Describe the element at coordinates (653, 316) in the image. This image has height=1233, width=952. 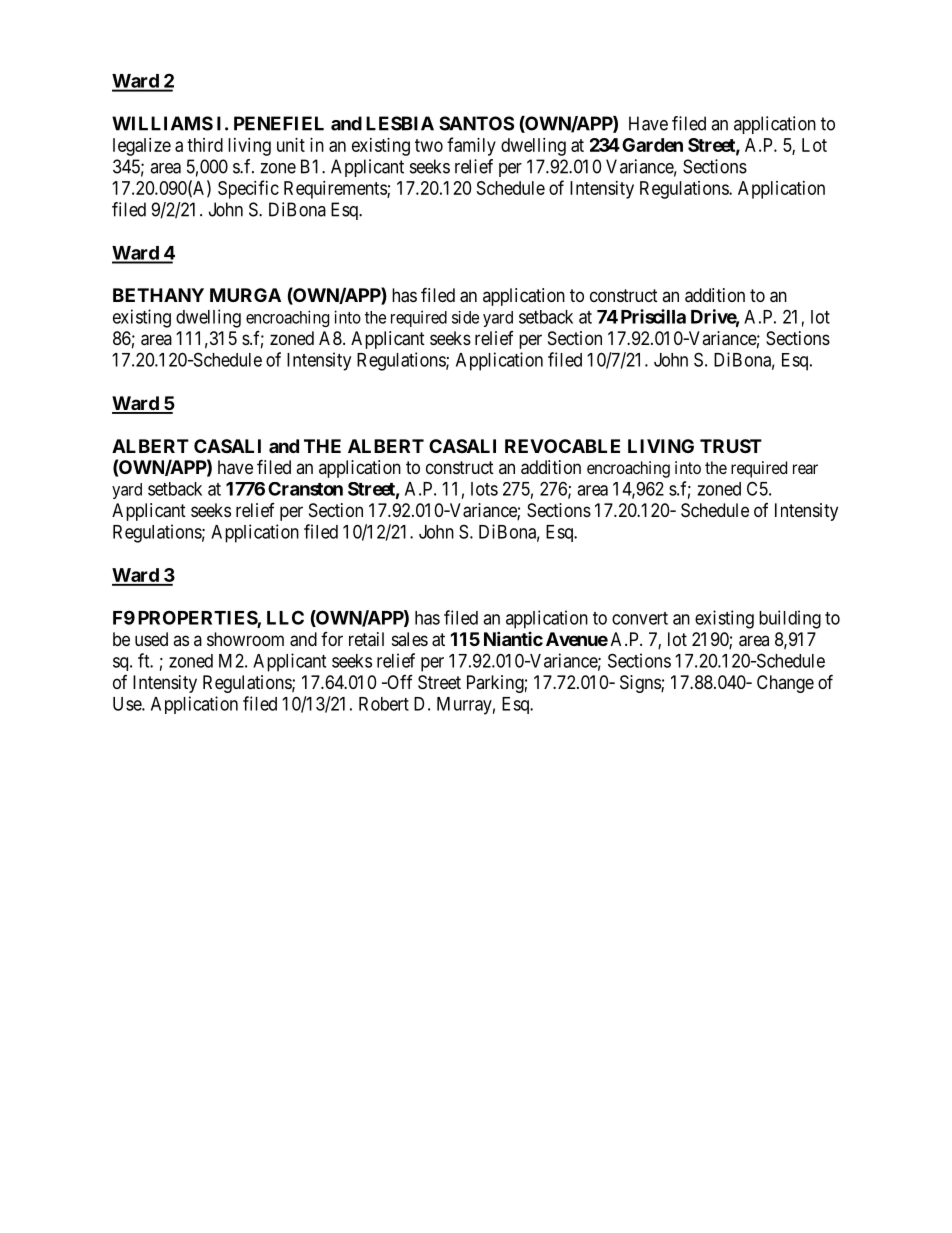
I see `Priscilla` at that location.
